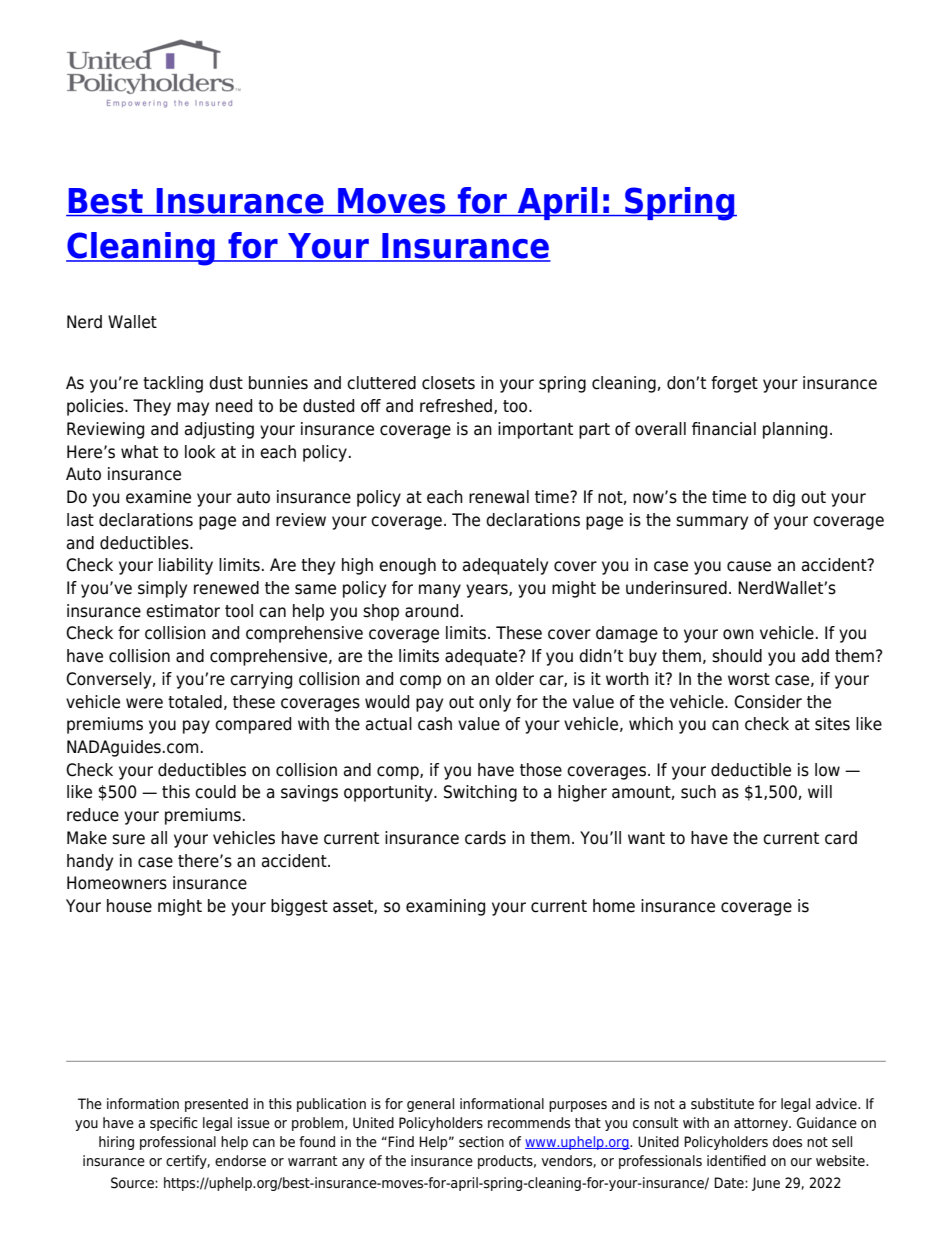 This screenshot has height=1233, width=952. Describe the element at coordinates (445, 907) in the screenshot. I see `examining` at that location.
